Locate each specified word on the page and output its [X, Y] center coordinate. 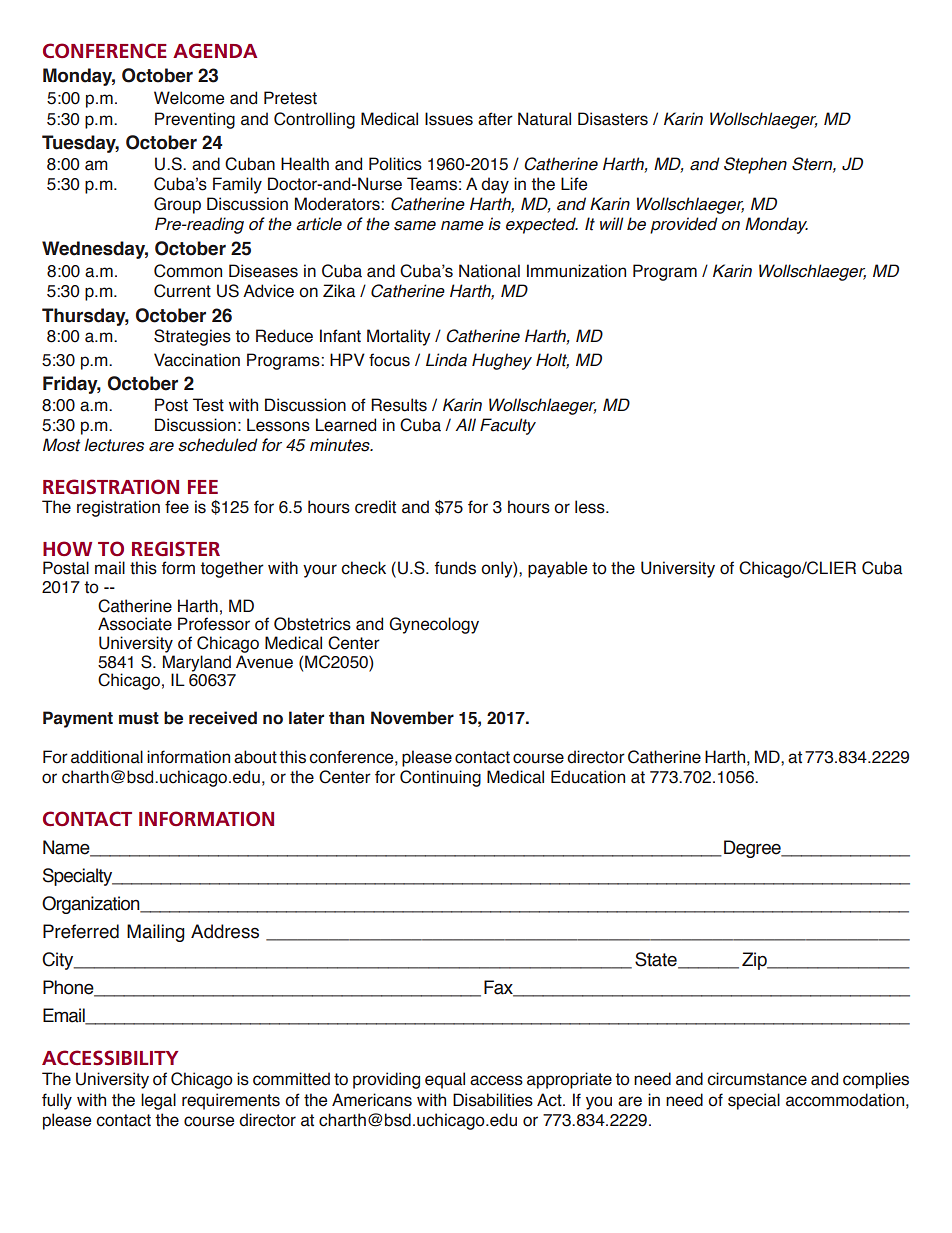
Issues [449, 119]
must [139, 718]
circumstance [757, 1079]
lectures [114, 445]
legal [158, 1101]
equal [445, 1080]
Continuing [440, 778]
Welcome [189, 98]
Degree [753, 849]
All [465, 424]
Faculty [508, 426]
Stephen [755, 165]
